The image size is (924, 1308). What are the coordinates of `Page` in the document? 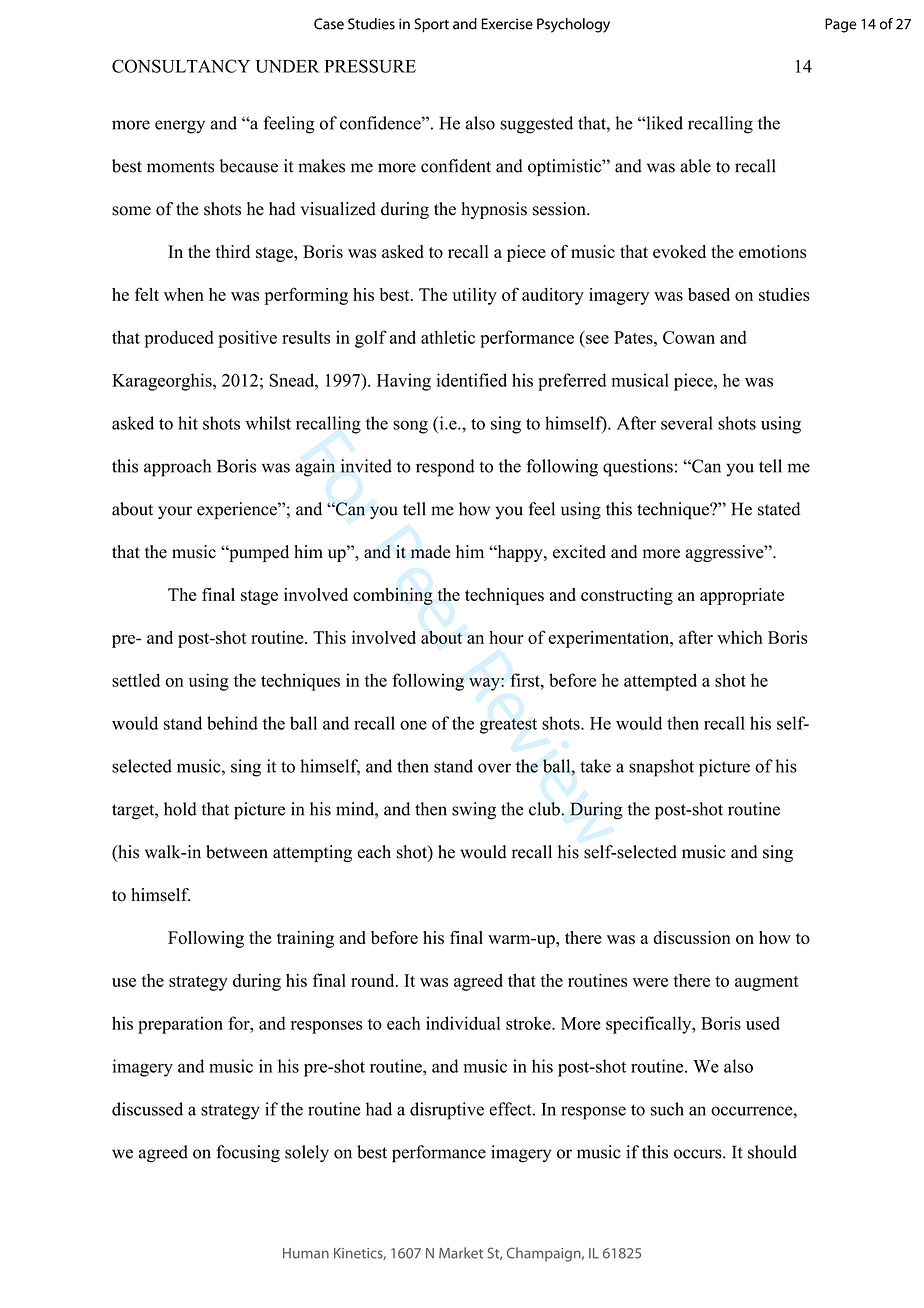 It's located at (841, 25).
